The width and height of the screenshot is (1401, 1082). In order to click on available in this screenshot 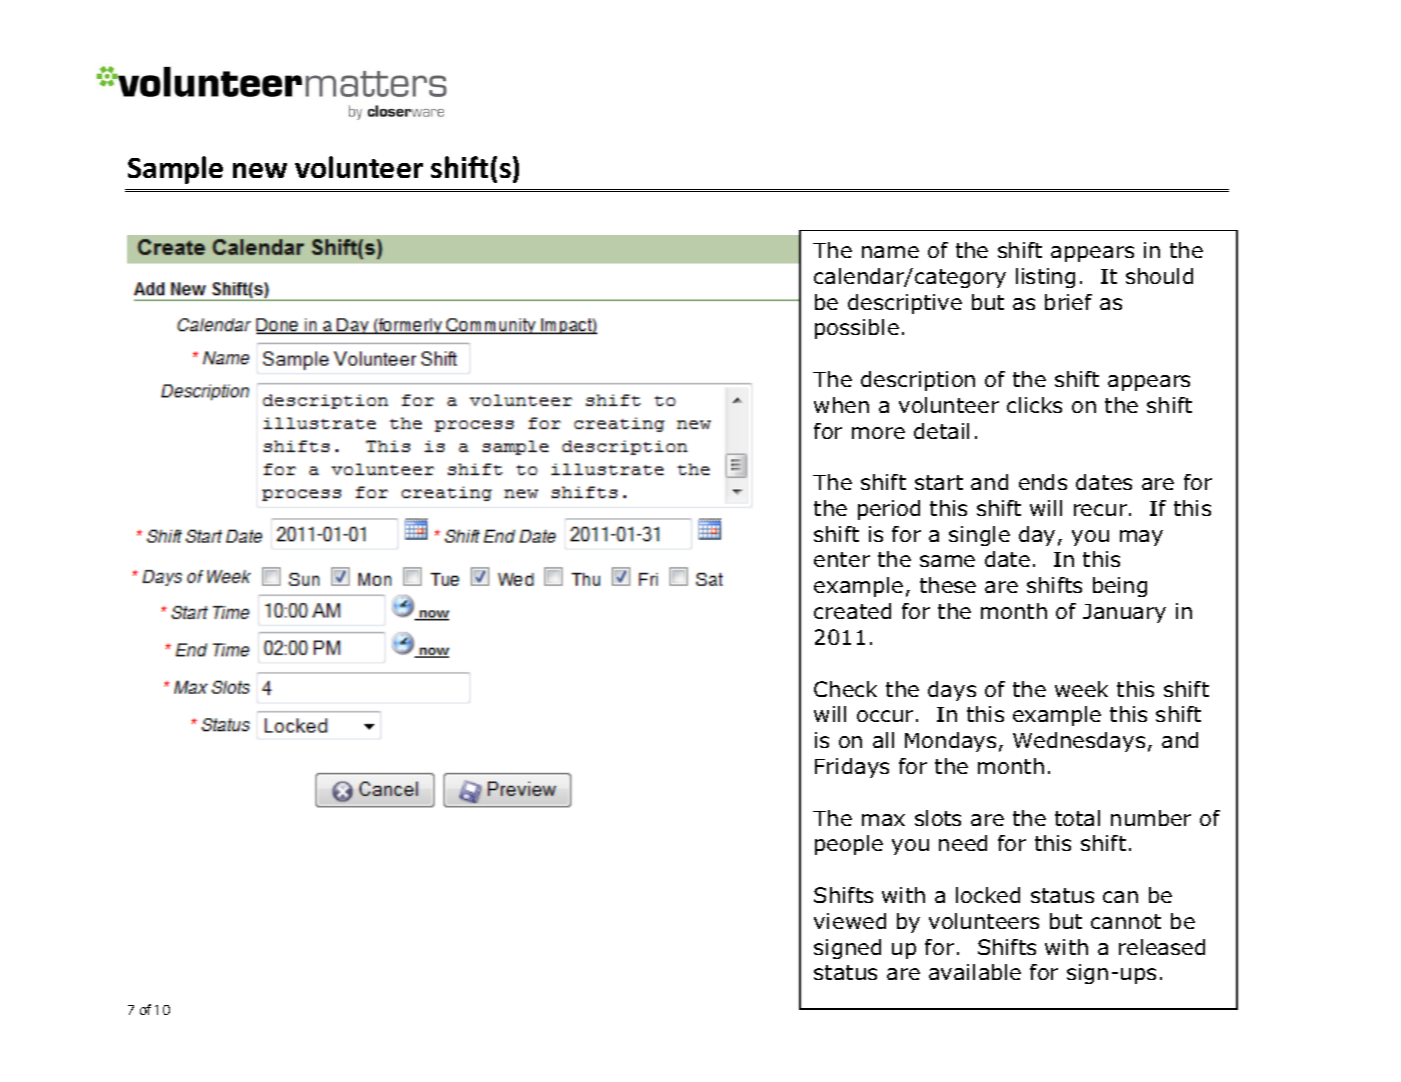, I will do `click(975, 972)`.
